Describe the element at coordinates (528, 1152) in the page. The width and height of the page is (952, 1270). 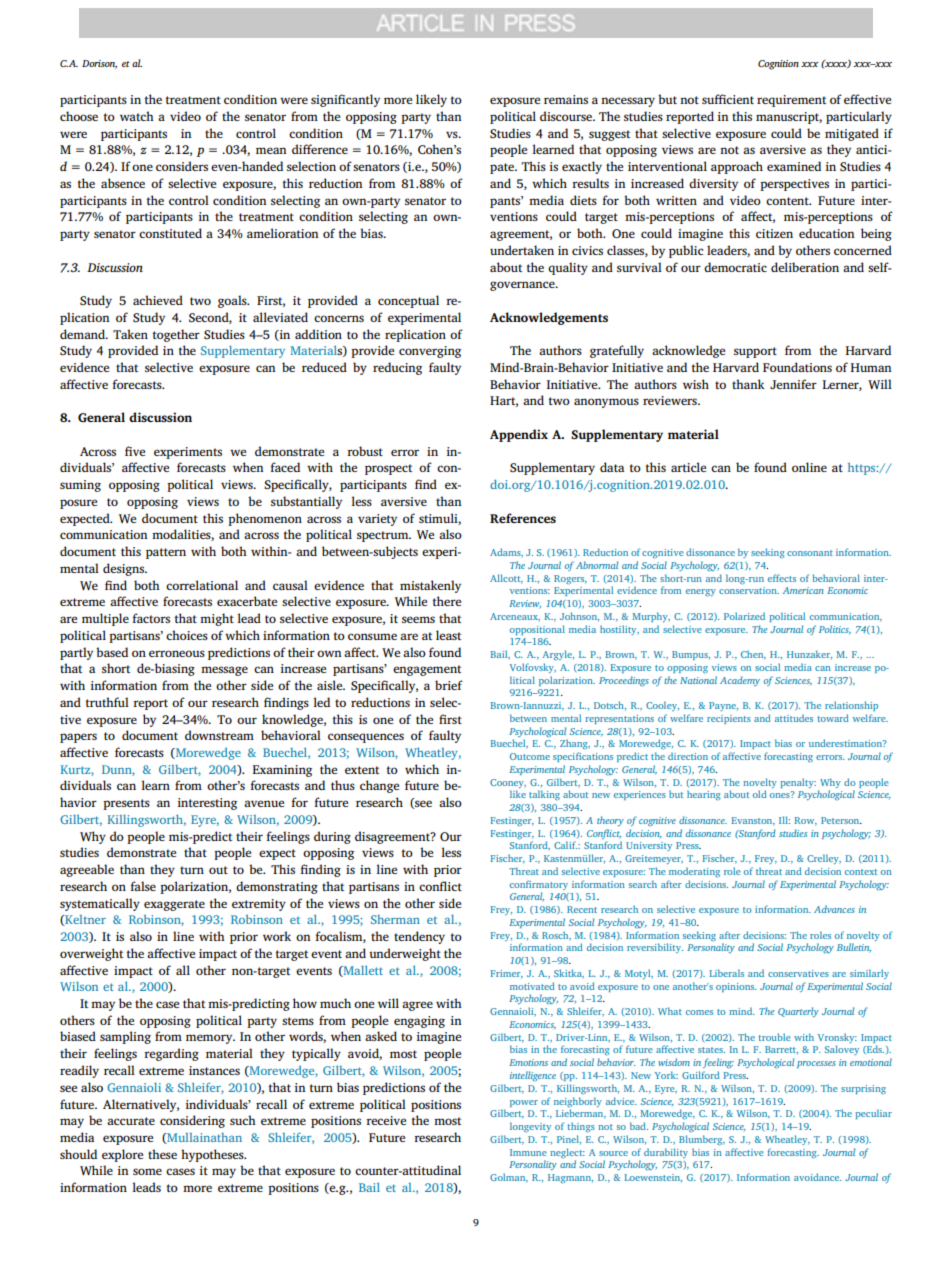
I see `Immune` at that location.
